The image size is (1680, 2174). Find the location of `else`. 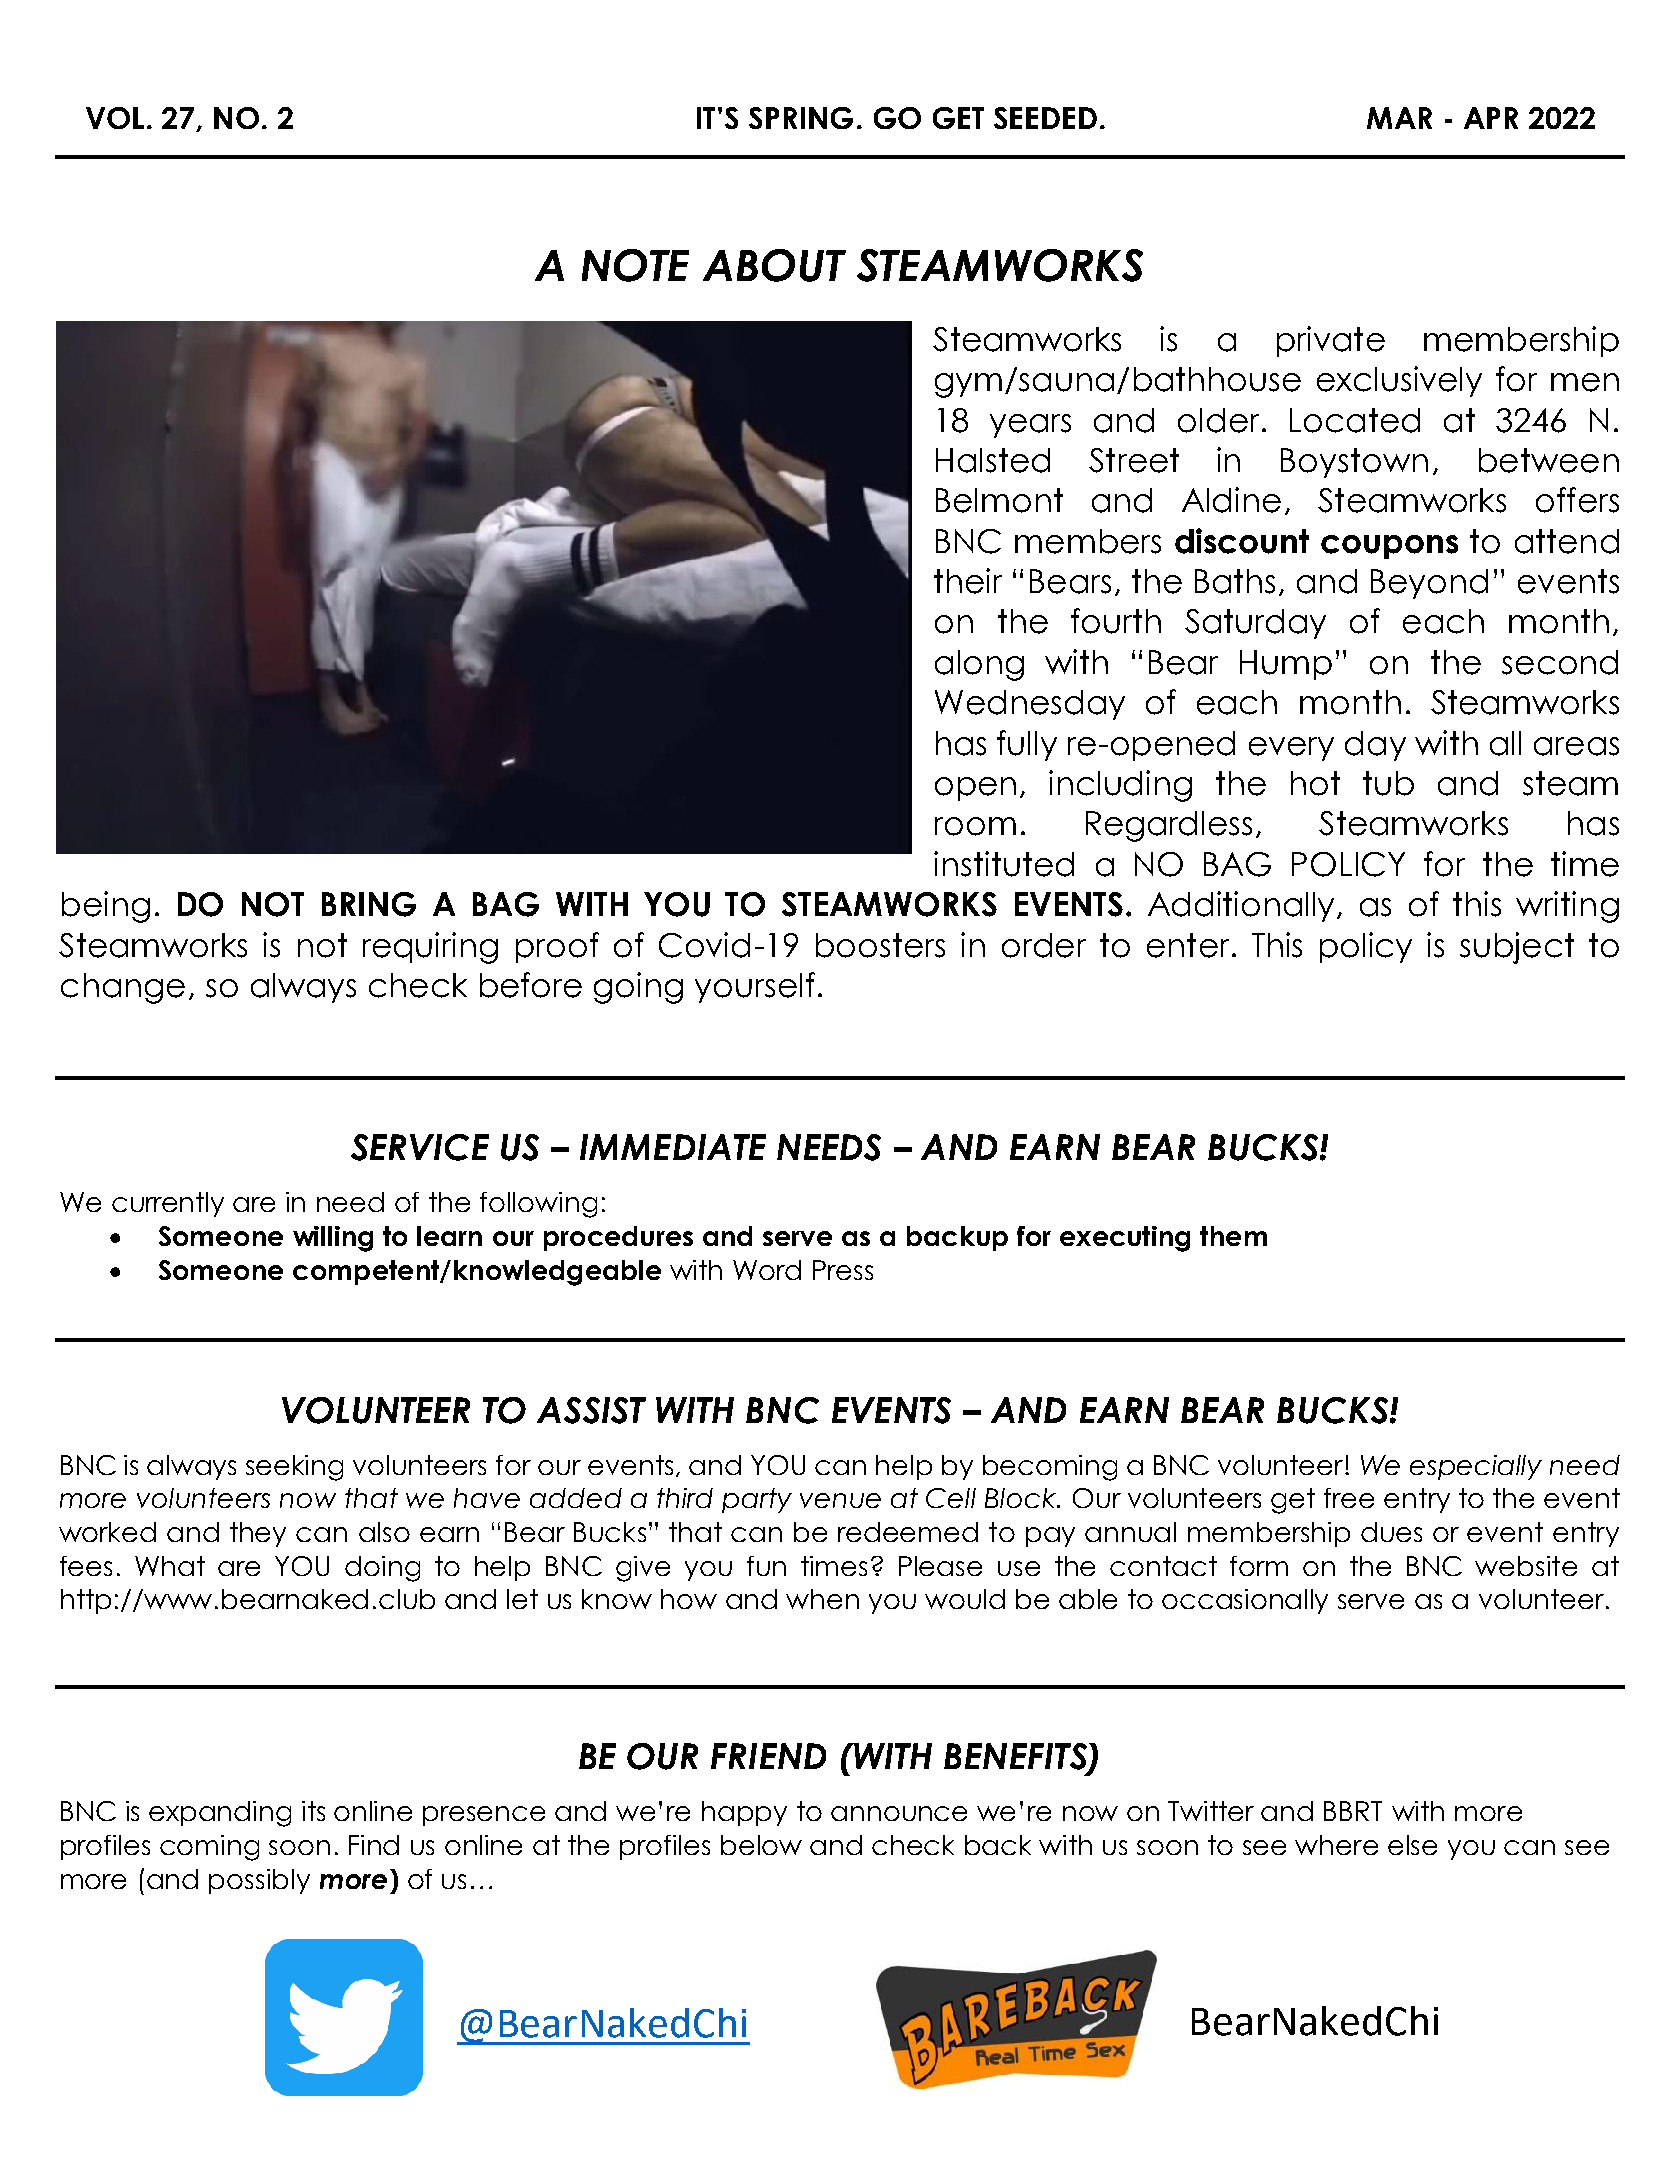

else is located at coordinates (1412, 1845).
